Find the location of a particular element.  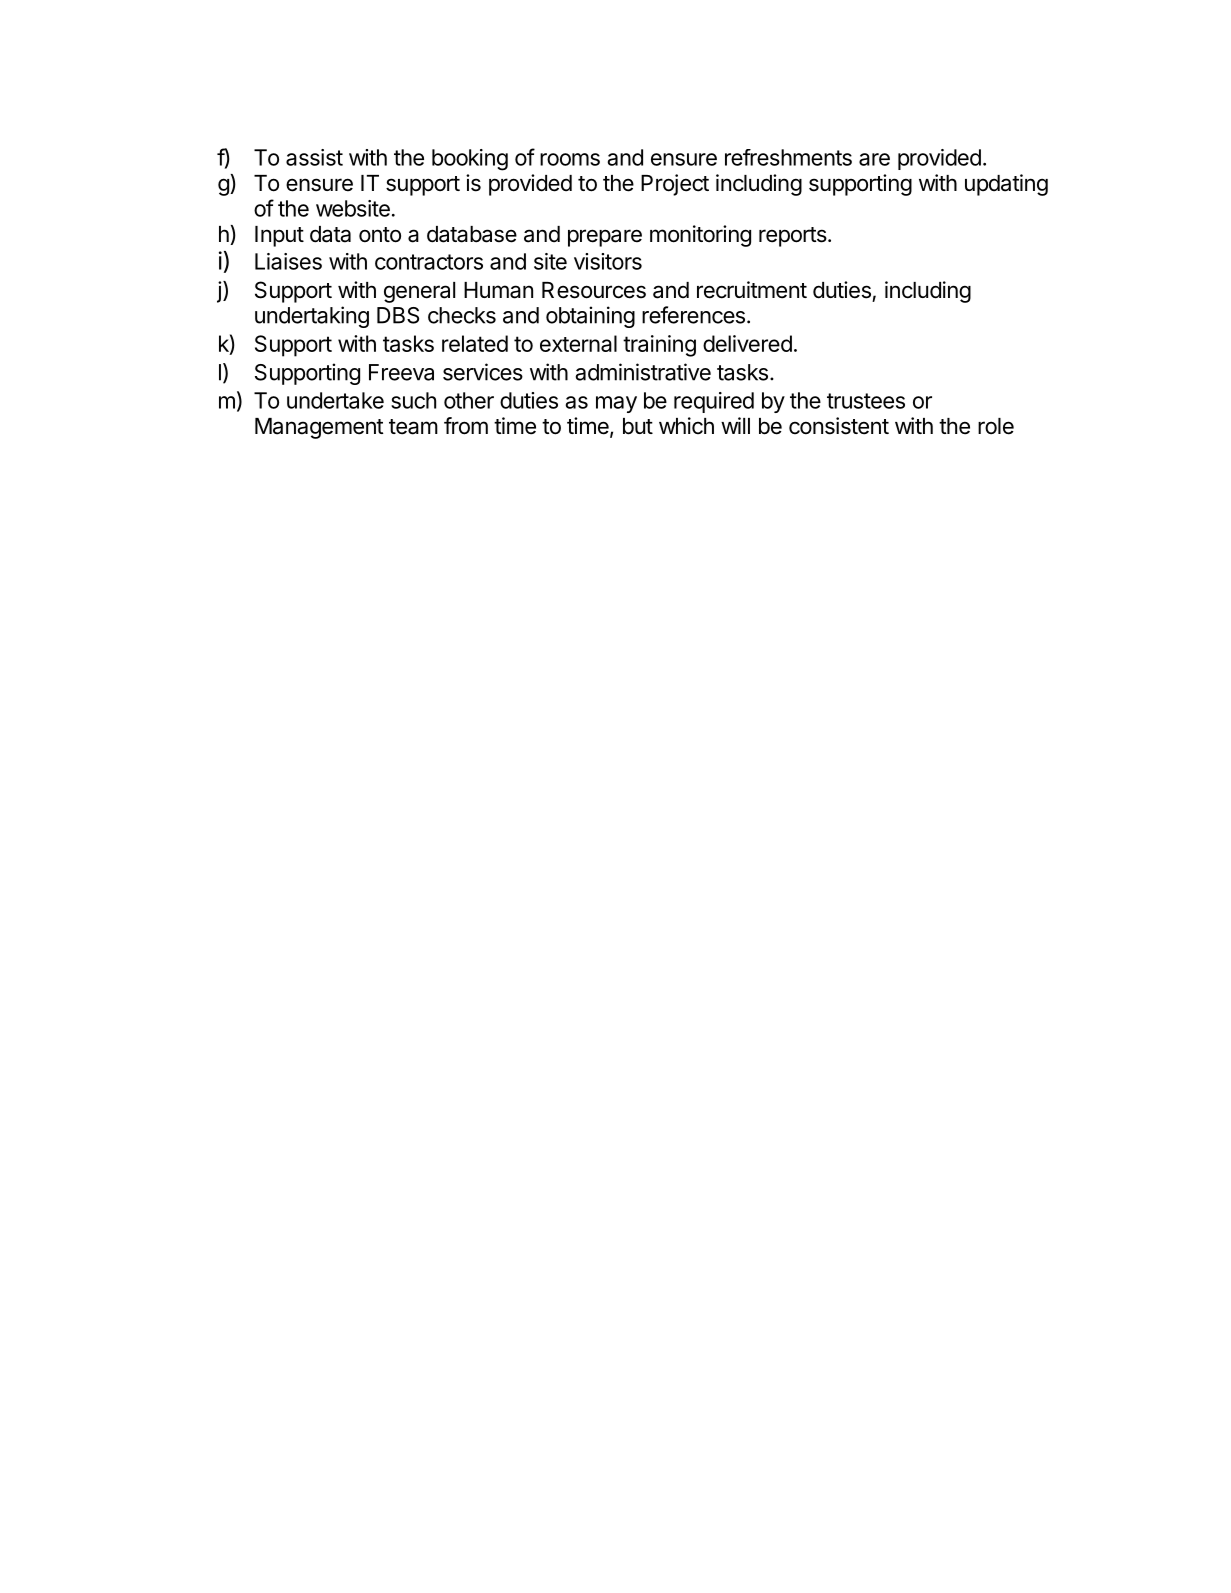

Resources is located at coordinates (594, 290).
